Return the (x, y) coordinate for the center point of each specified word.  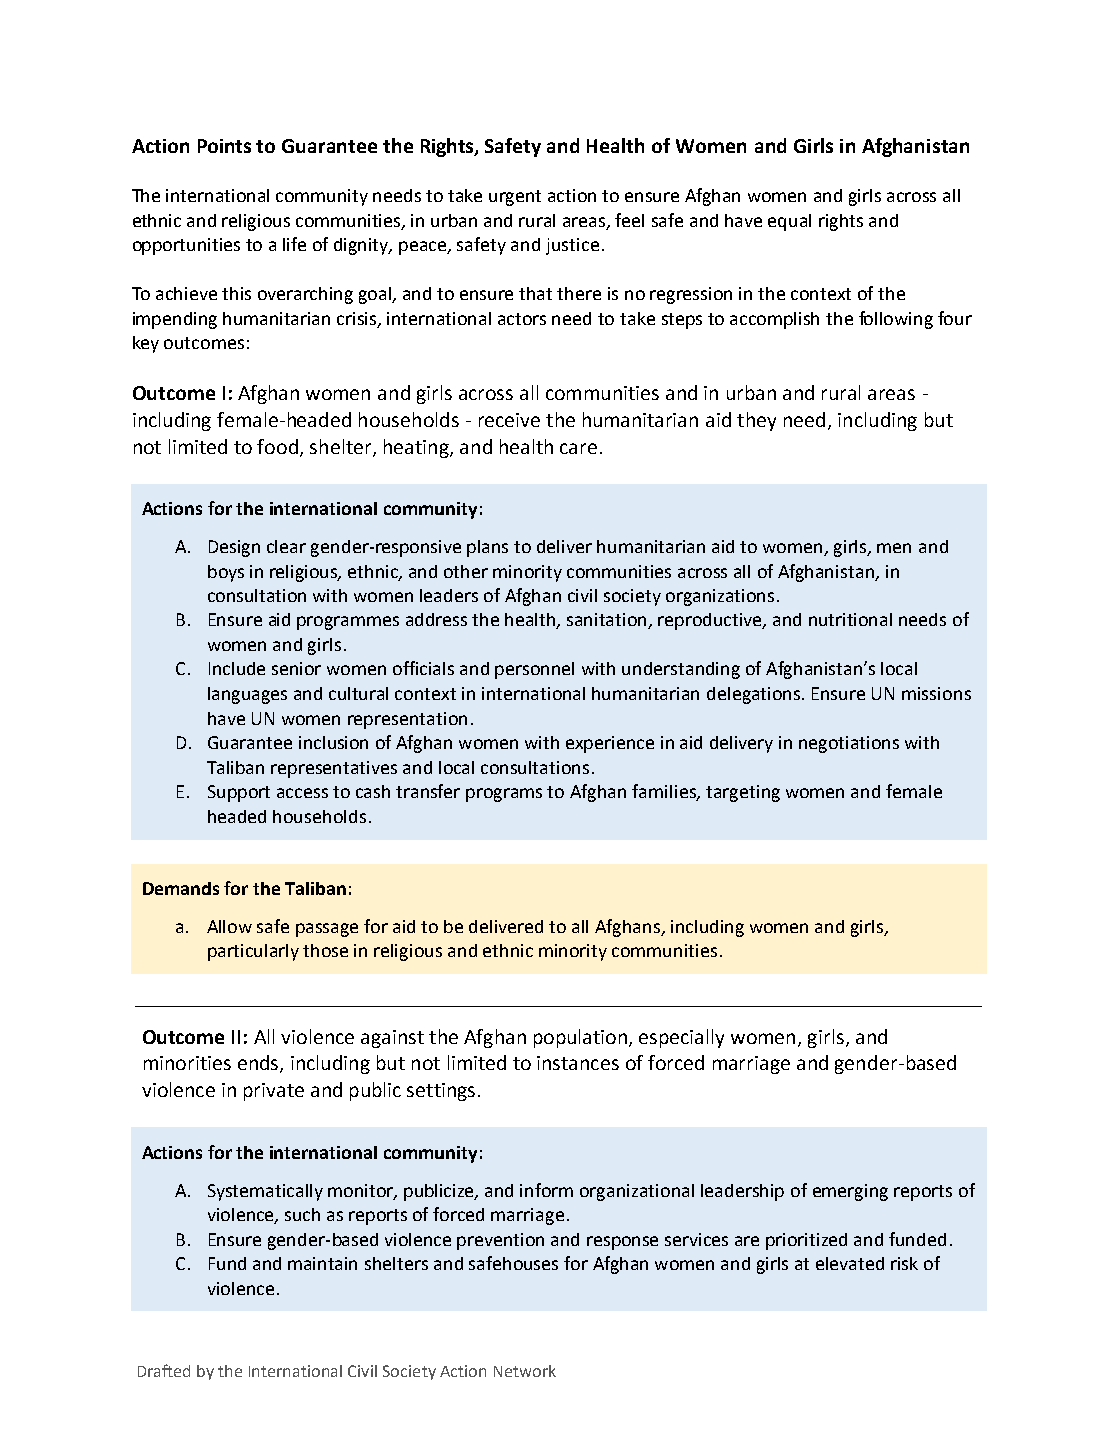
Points (224, 146)
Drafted (164, 1370)
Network (525, 1371)
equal (789, 222)
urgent (515, 198)
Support (239, 793)
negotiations (849, 744)
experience (610, 744)
